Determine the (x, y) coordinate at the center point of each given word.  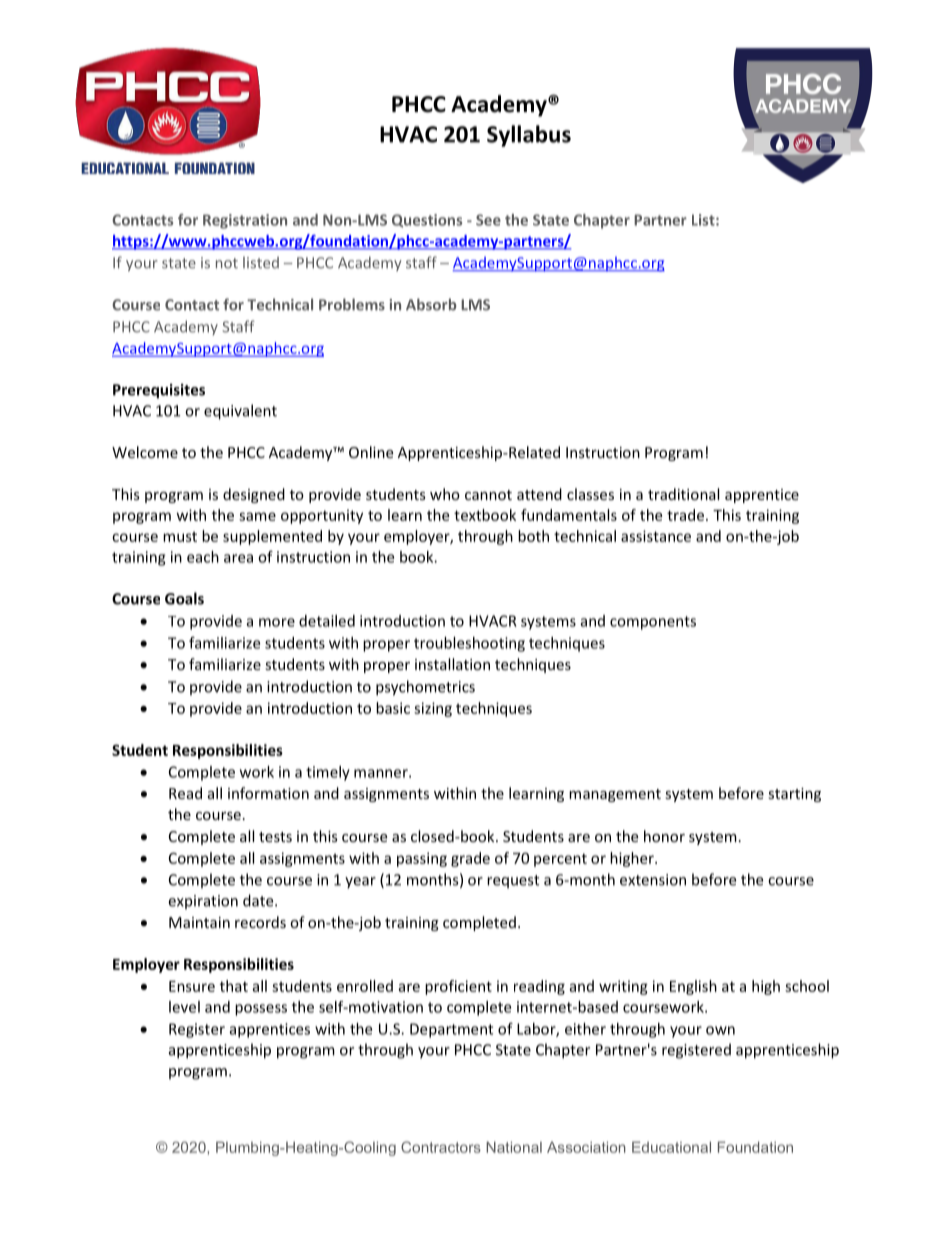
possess (261, 1010)
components (653, 623)
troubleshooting (469, 644)
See (488, 220)
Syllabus (529, 136)
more (277, 622)
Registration (245, 221)
